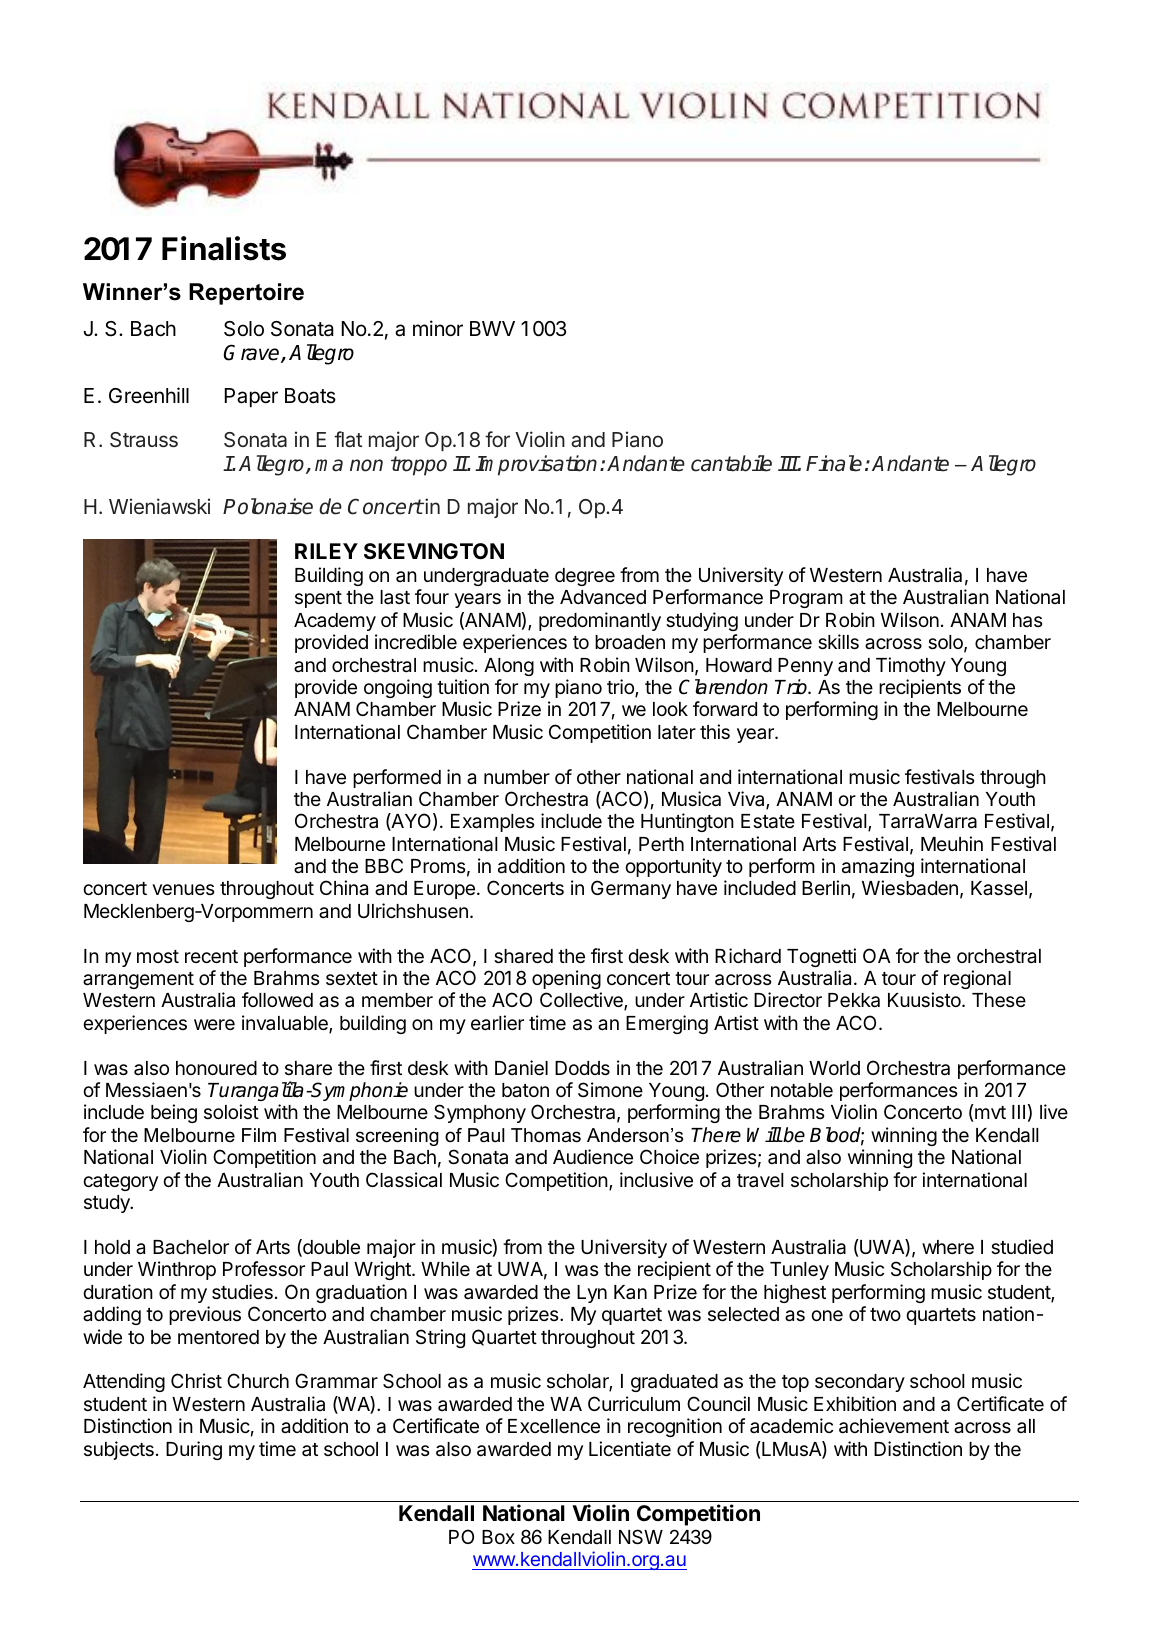  What do you see at coordinates (834, 463) in the page?
I see `Finale` at bounding box center [834, 463].
